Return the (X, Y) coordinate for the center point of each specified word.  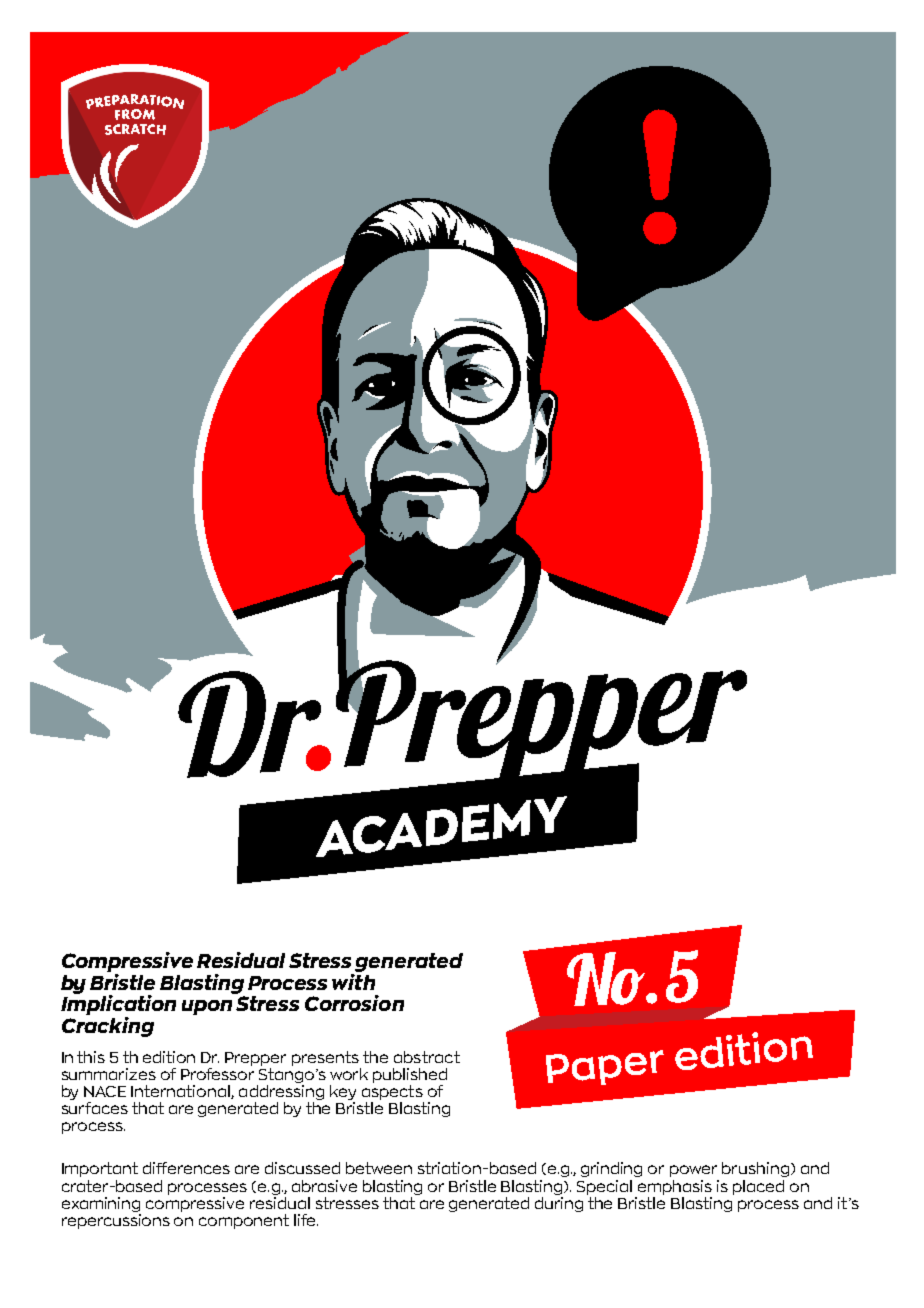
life (306, 1220)
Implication (118, 1004)
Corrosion (354, 1003)
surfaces (95, 1108)
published (410, 1075)
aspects (392, 1092)
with (353, 980)
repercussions (116, 1220)
